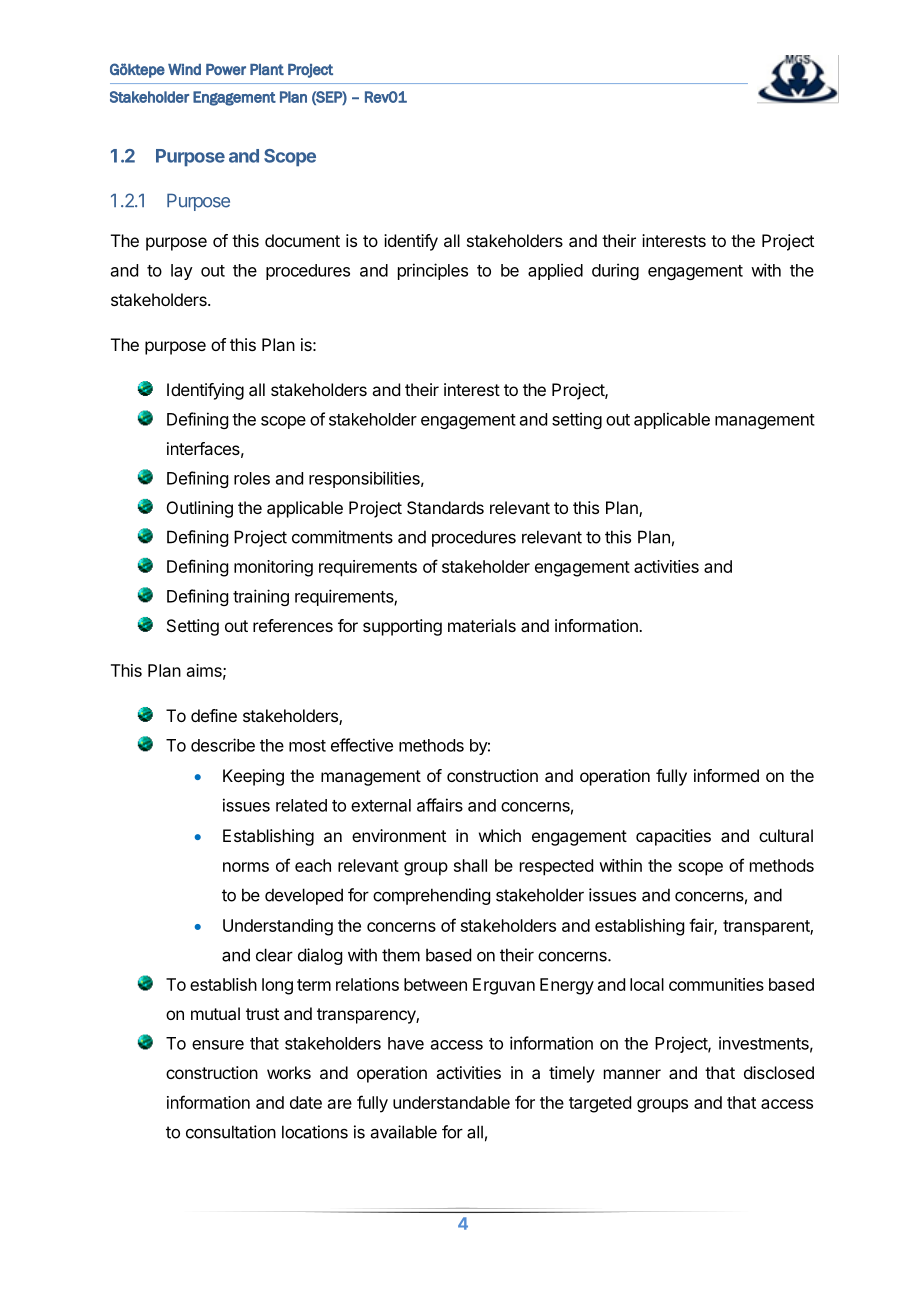 The width and height of the document is (924, 1308). Describe the element at coordinates (615, 271) in the document. I see `during` at that location.
